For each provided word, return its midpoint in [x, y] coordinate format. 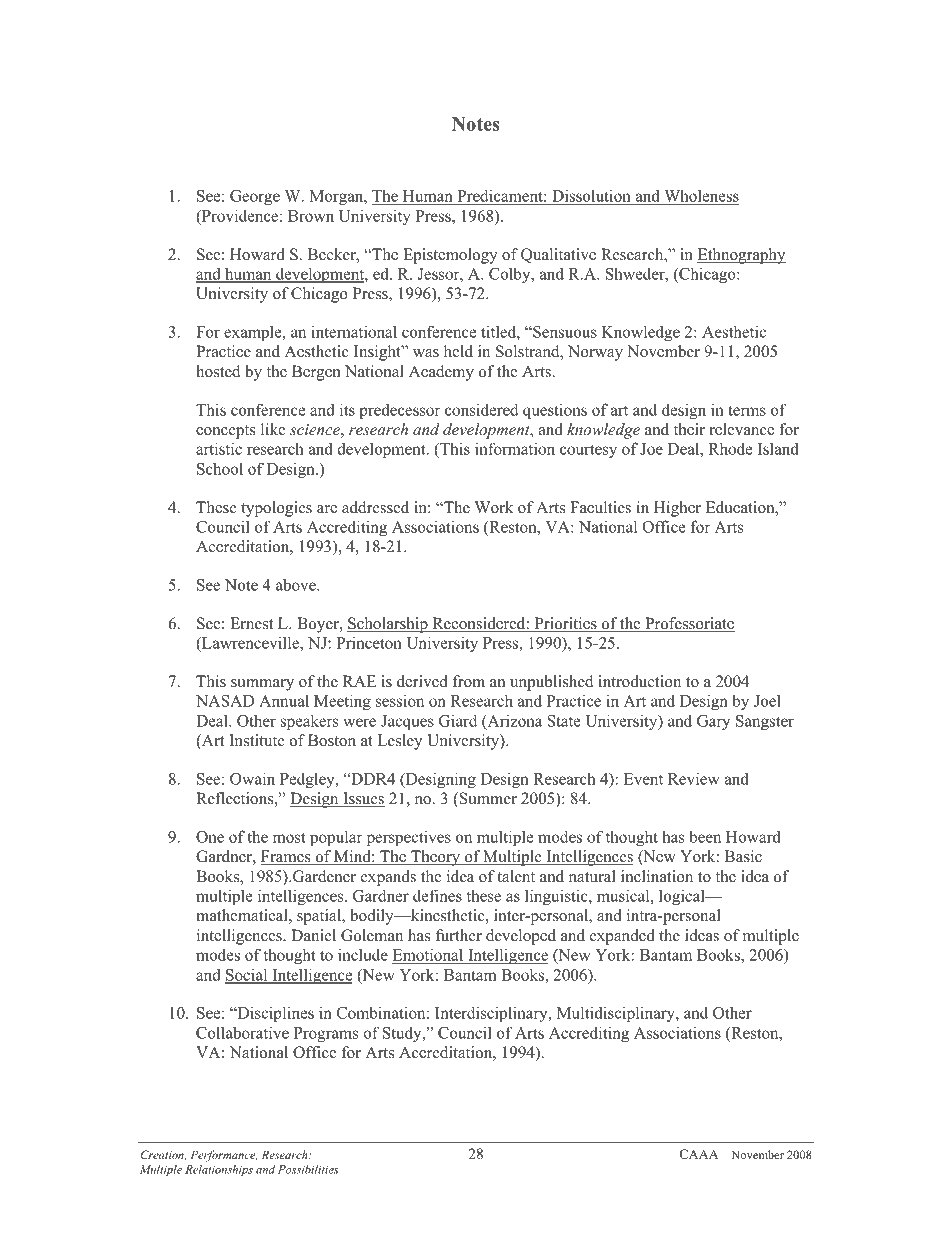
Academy [441, 373]
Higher [677, 509]
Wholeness [700, 197]
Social [247, 975]
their [689, 429]
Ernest [251, 623]
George [255, 197]
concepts [225, 432]
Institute [257, 740]
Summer [487, 799]
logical [683, 897]
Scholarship [388, 625]
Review [694, 778]
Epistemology [450, 256]
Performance [223, 1156]
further [458, 935]
